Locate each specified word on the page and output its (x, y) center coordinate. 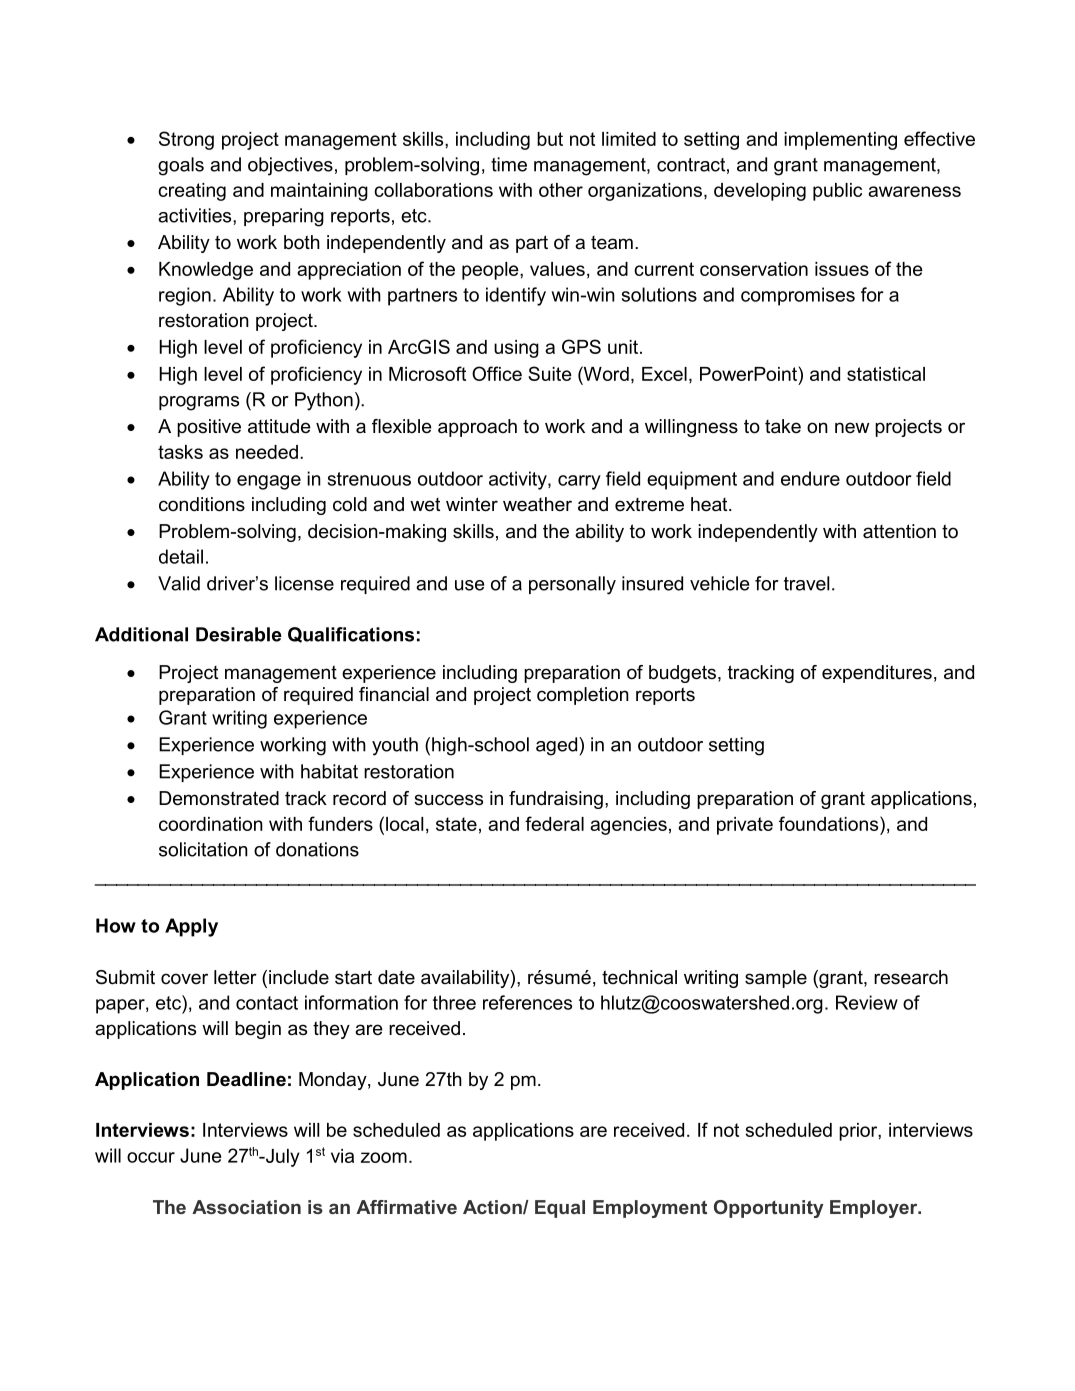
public (837, 192)
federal (554, 823)
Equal (560, 1209)
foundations (830, 823)
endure (810, 478)
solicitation (203, 849)
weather (537, 504)
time (509, 164)
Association (246, 1207)
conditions (202, 504)
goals (181, 166)
